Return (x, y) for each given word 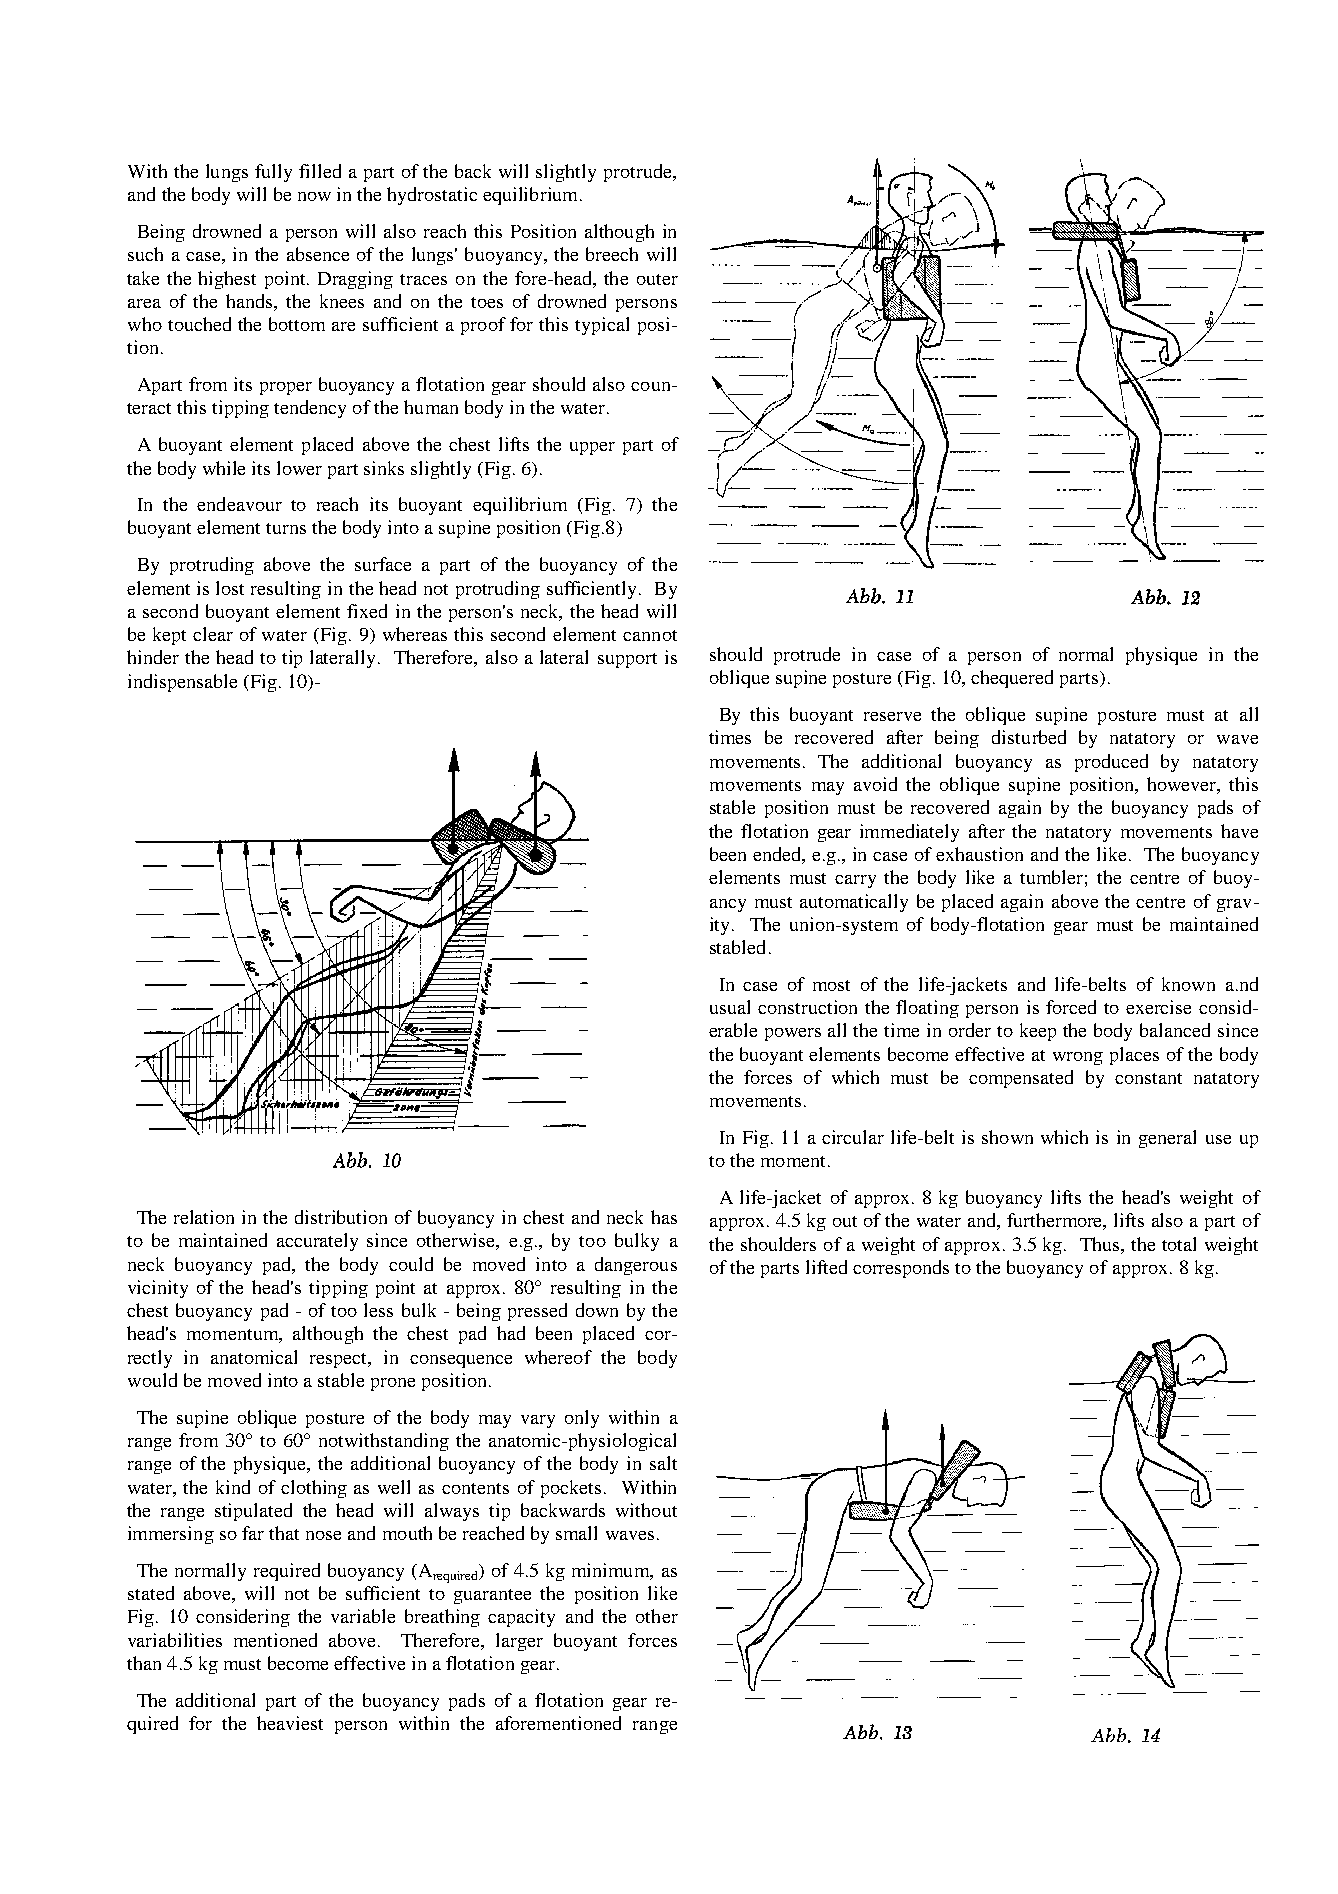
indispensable (182, 683)
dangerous (636, 1266)
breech (612, 254)
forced (1071, 1007)
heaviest (290, 1723)
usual (730, 1007)
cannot (650, 635)
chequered (1012, 679)
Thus (1101, 1244)
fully (273, 173)
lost (230, 588)
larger (519, 1642)
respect (340, 1360)
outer (657, 279)
